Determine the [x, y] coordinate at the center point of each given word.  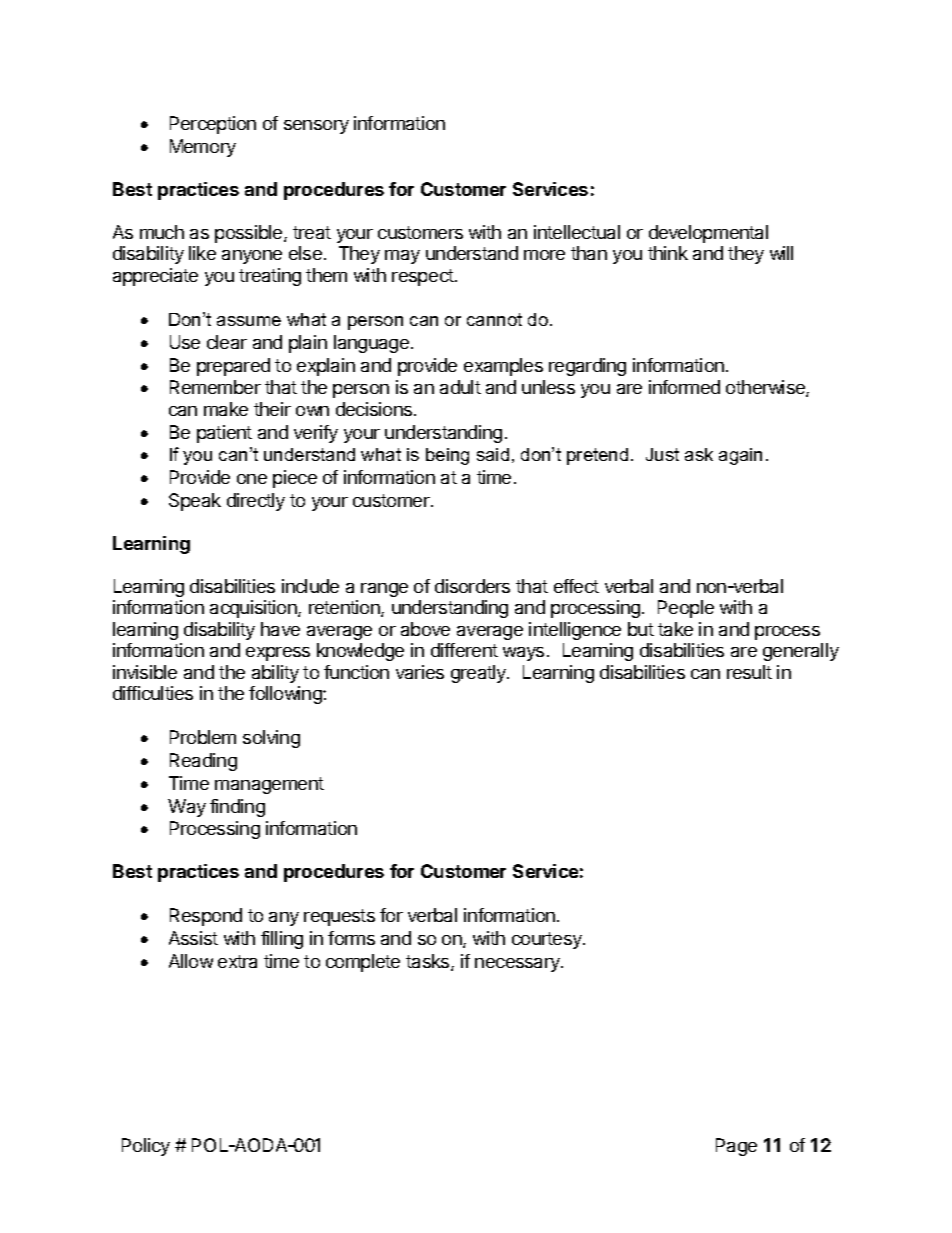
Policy [146, 1147]
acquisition [254, 609]
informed [684, 387]
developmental [708, 234]
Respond [206, 917]
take [675, 629]
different [464, 650]
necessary [518, 965]
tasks [429, 962]
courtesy [548, 940]
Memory [203, 148]
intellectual [577, 232]
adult [460, 387]
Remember [215, 387]
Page [736, 1147]
